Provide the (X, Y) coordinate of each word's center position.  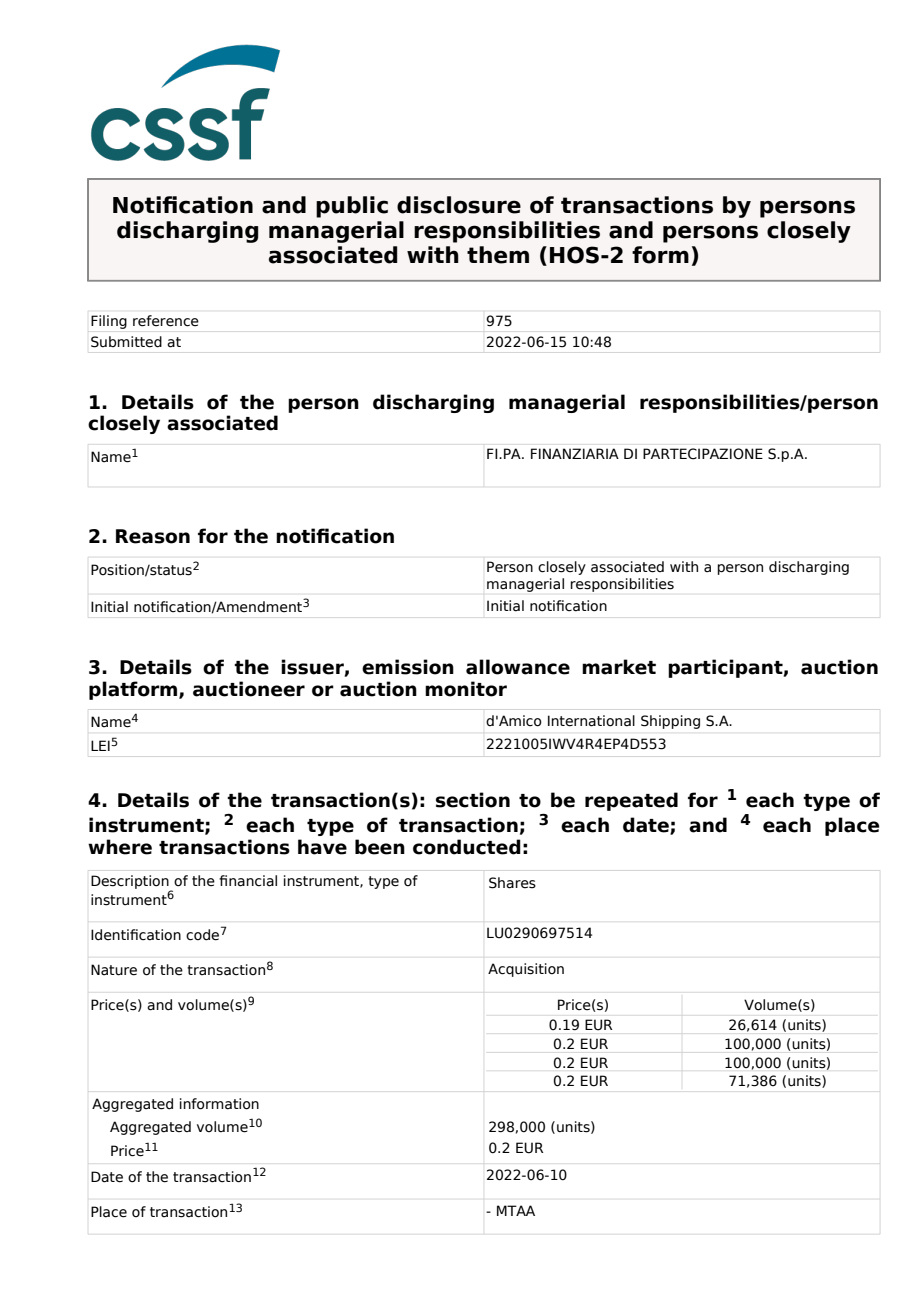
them (498, 255)
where (120, 847)
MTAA (516, 1210)
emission (408, 667)
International (591, 721)
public (352, 207)
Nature (114, 970)
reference (166, 321)
